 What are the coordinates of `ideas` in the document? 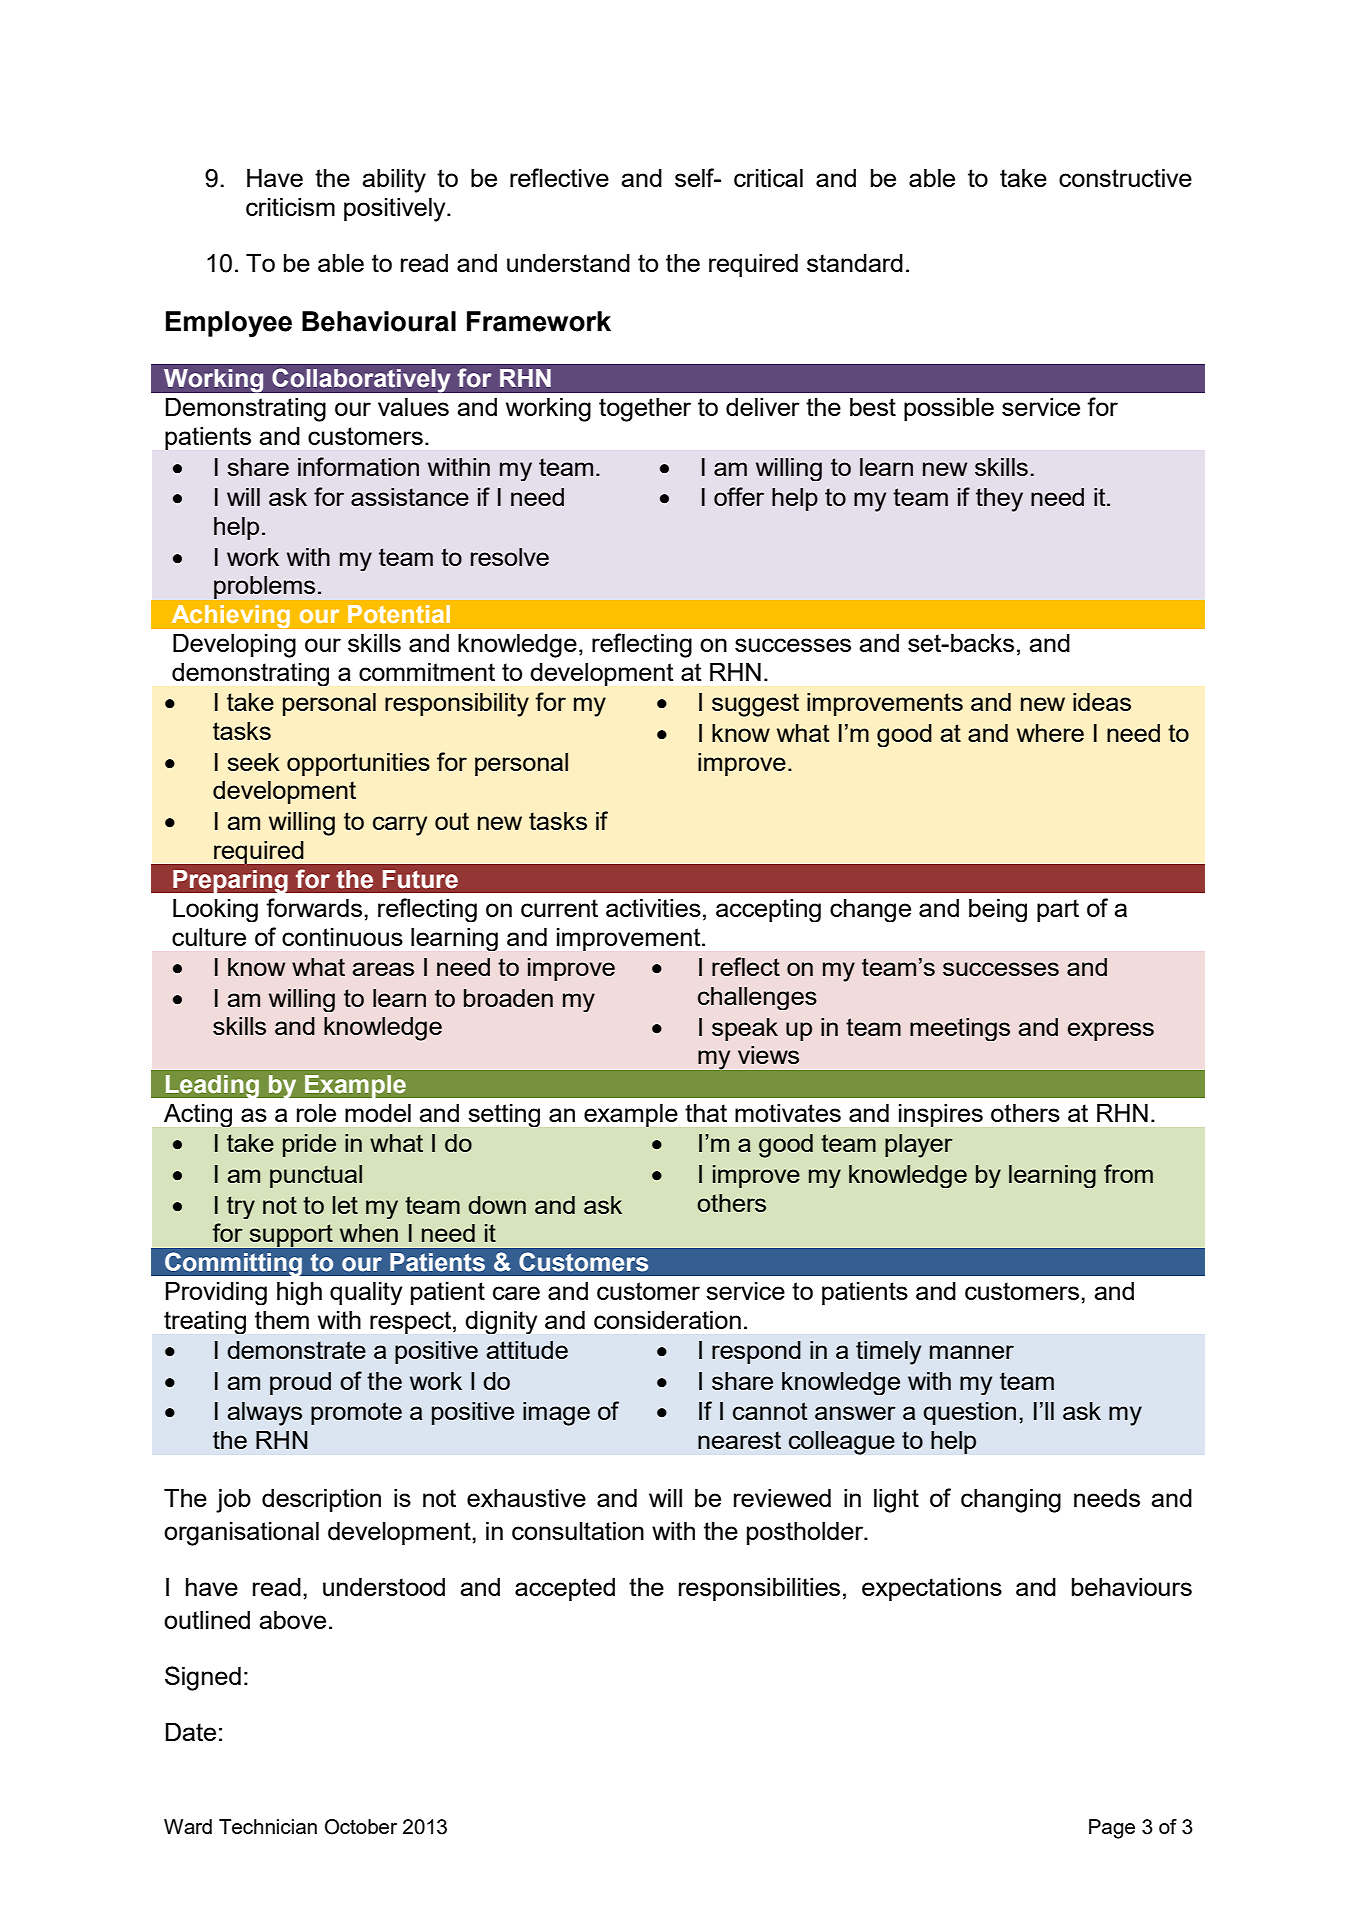 It's located at (1102, 702).
